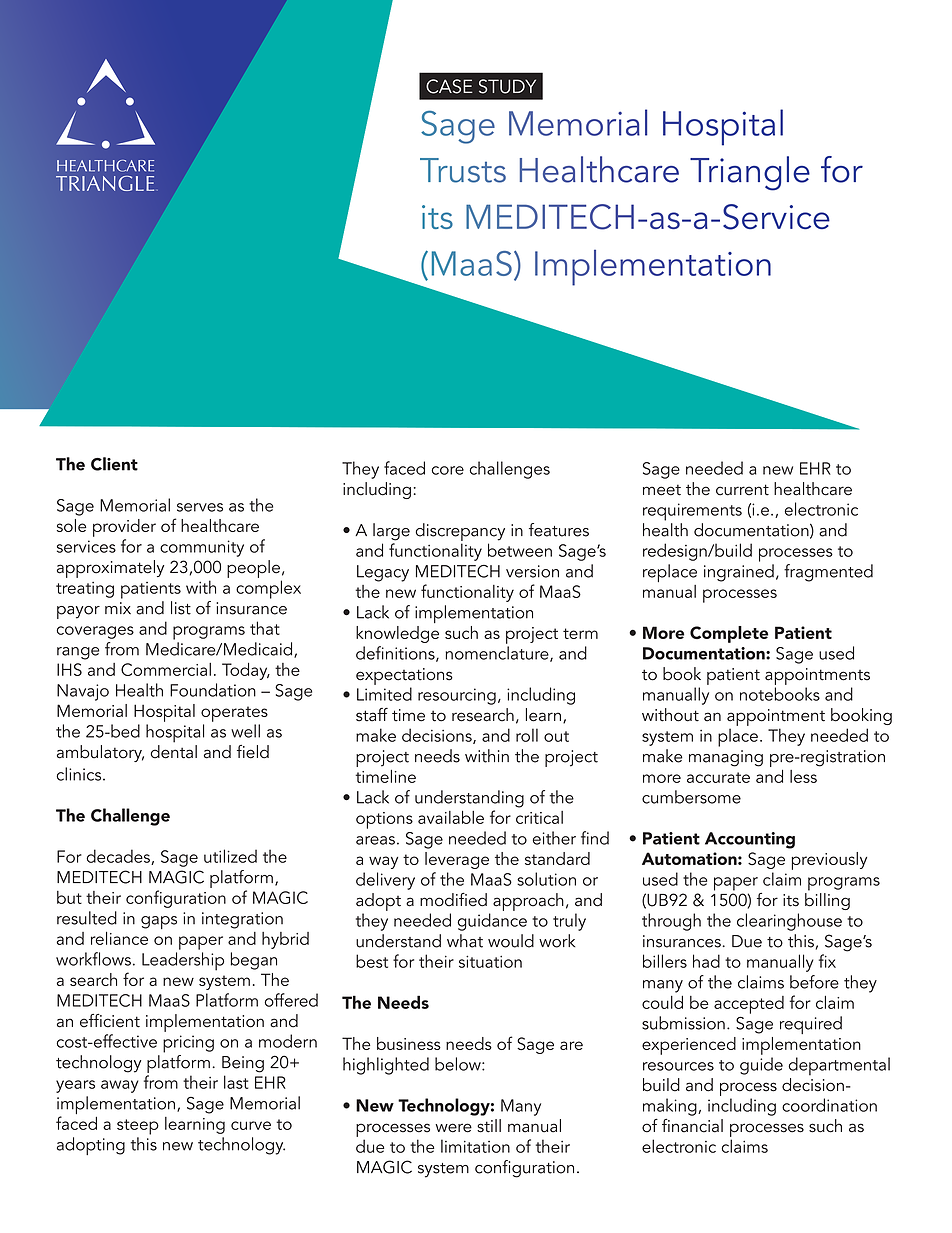 The width and height of the image is (952, 1233). What do you see at coordinates (742, 490) in the image?
I see `current` at bounding box center [742, 490].
